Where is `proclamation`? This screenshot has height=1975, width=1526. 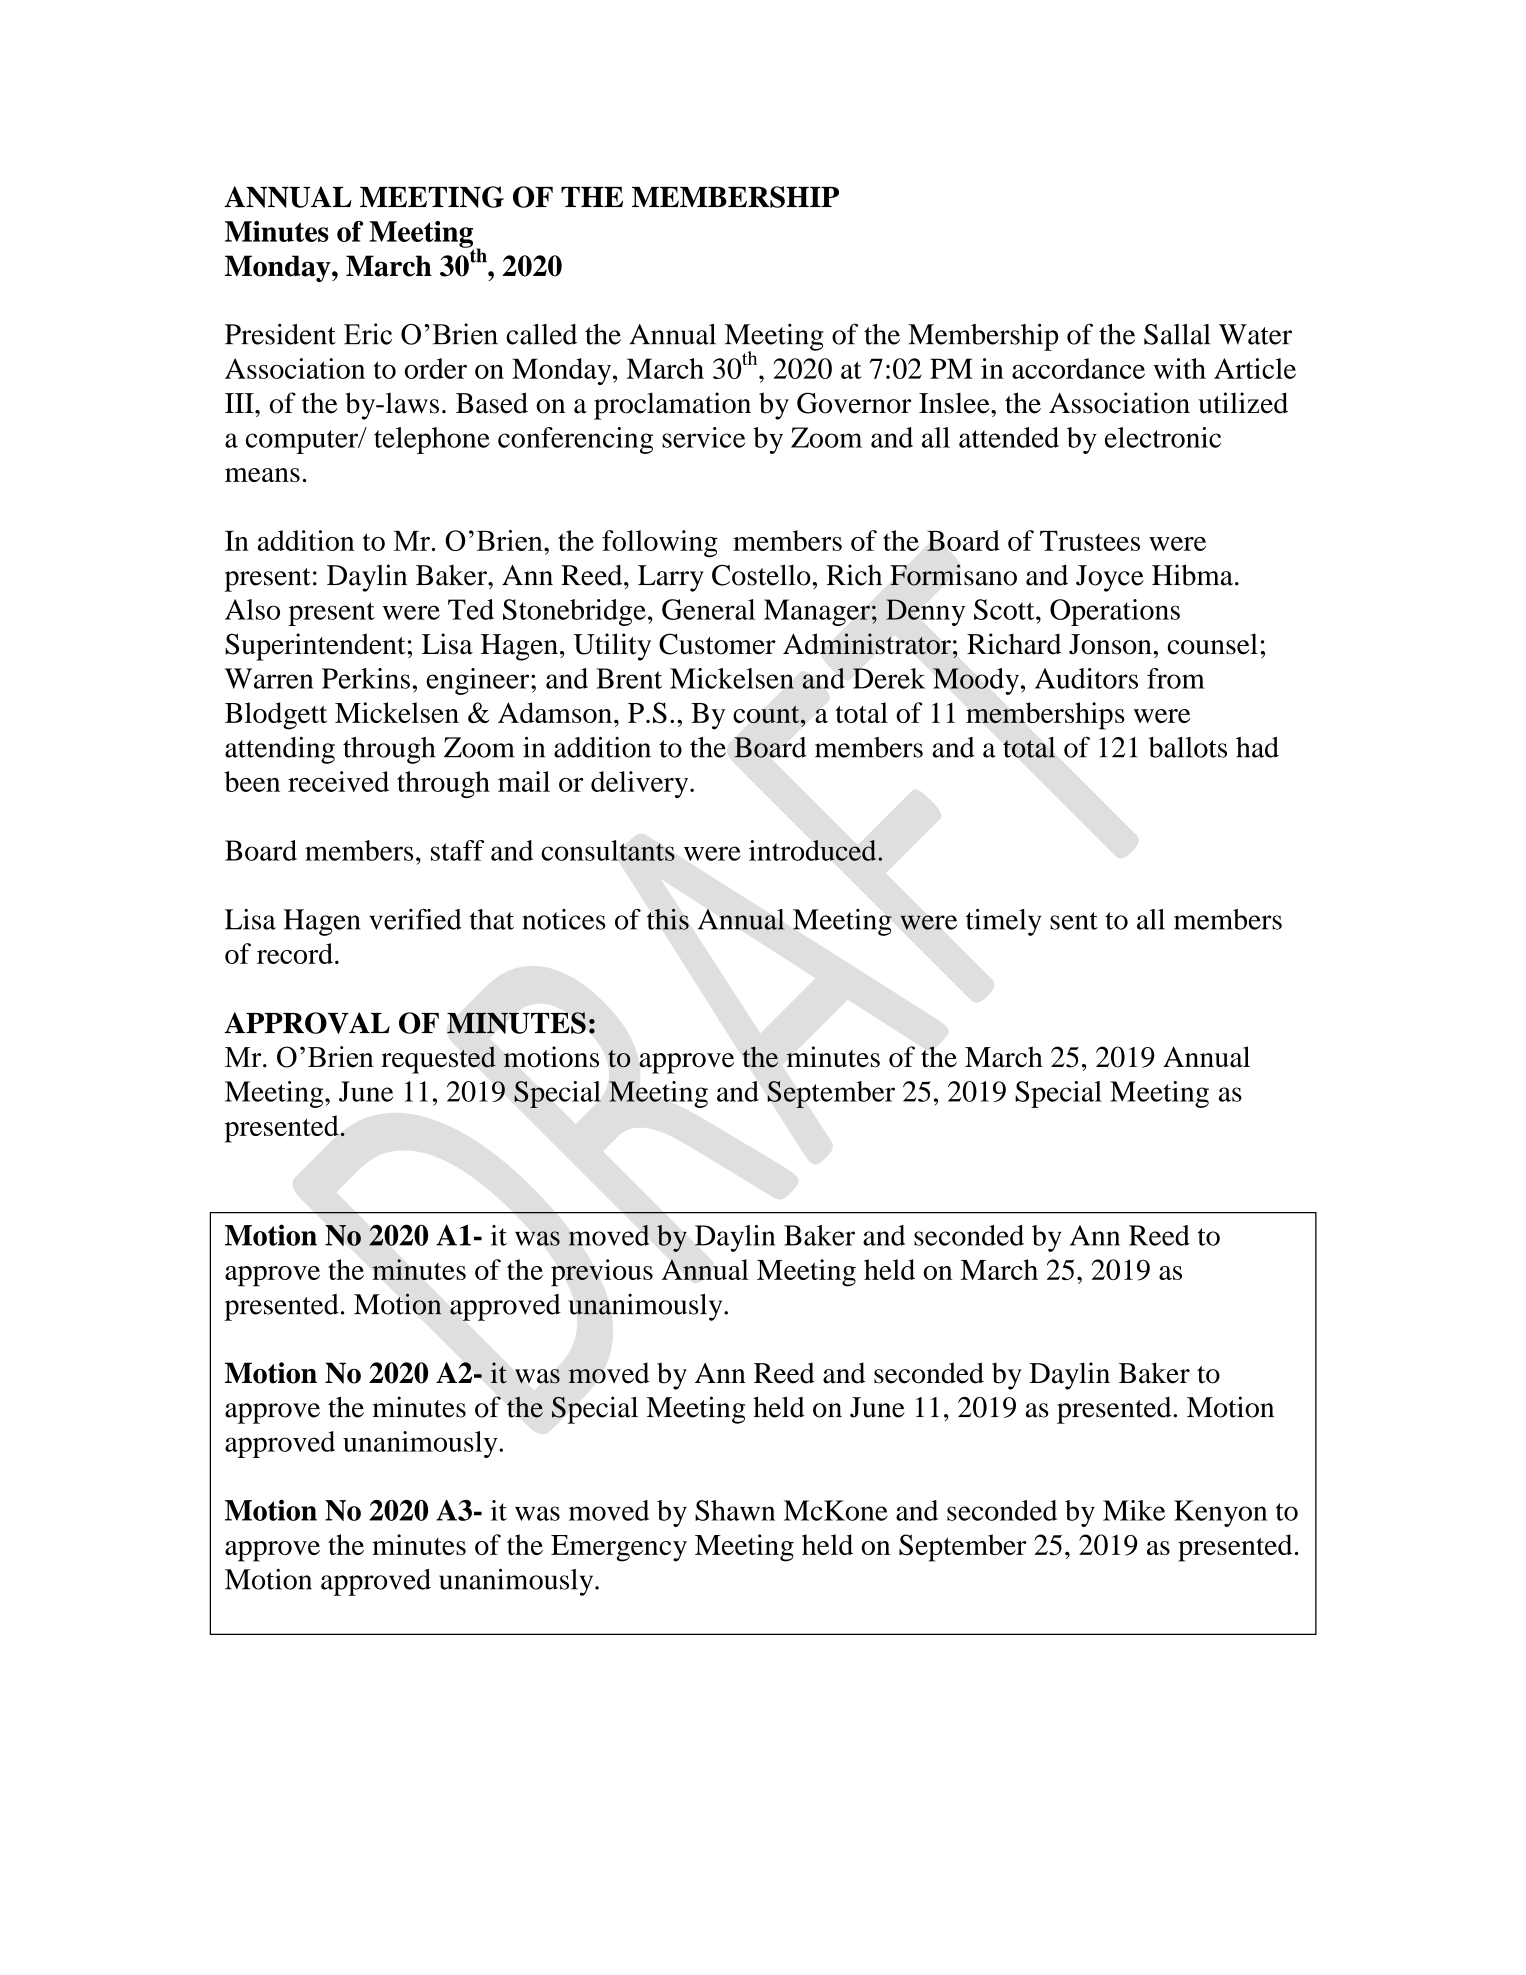
proclamation is located at coordinates (672, 406).
